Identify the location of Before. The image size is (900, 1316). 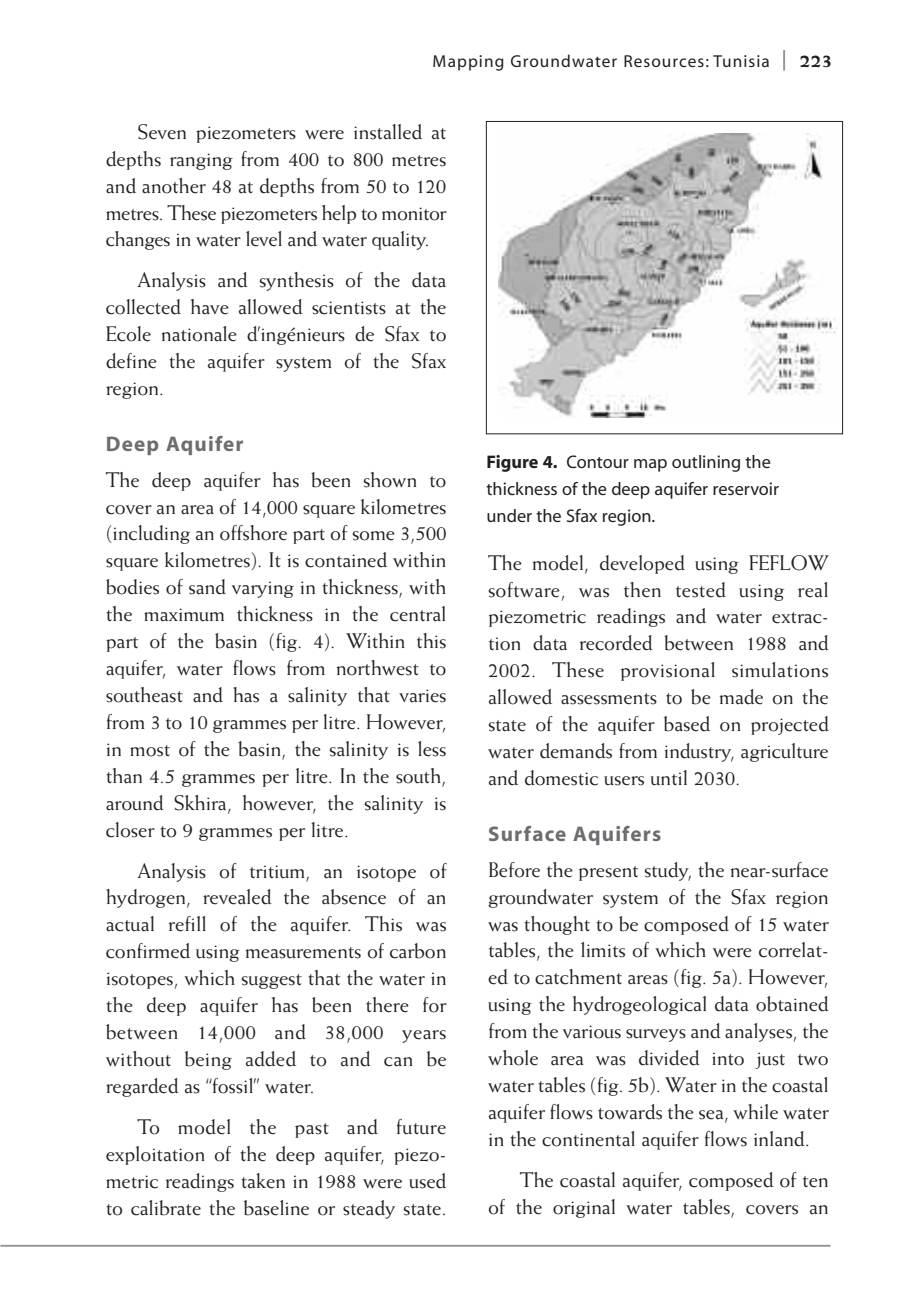
(514, 870).
